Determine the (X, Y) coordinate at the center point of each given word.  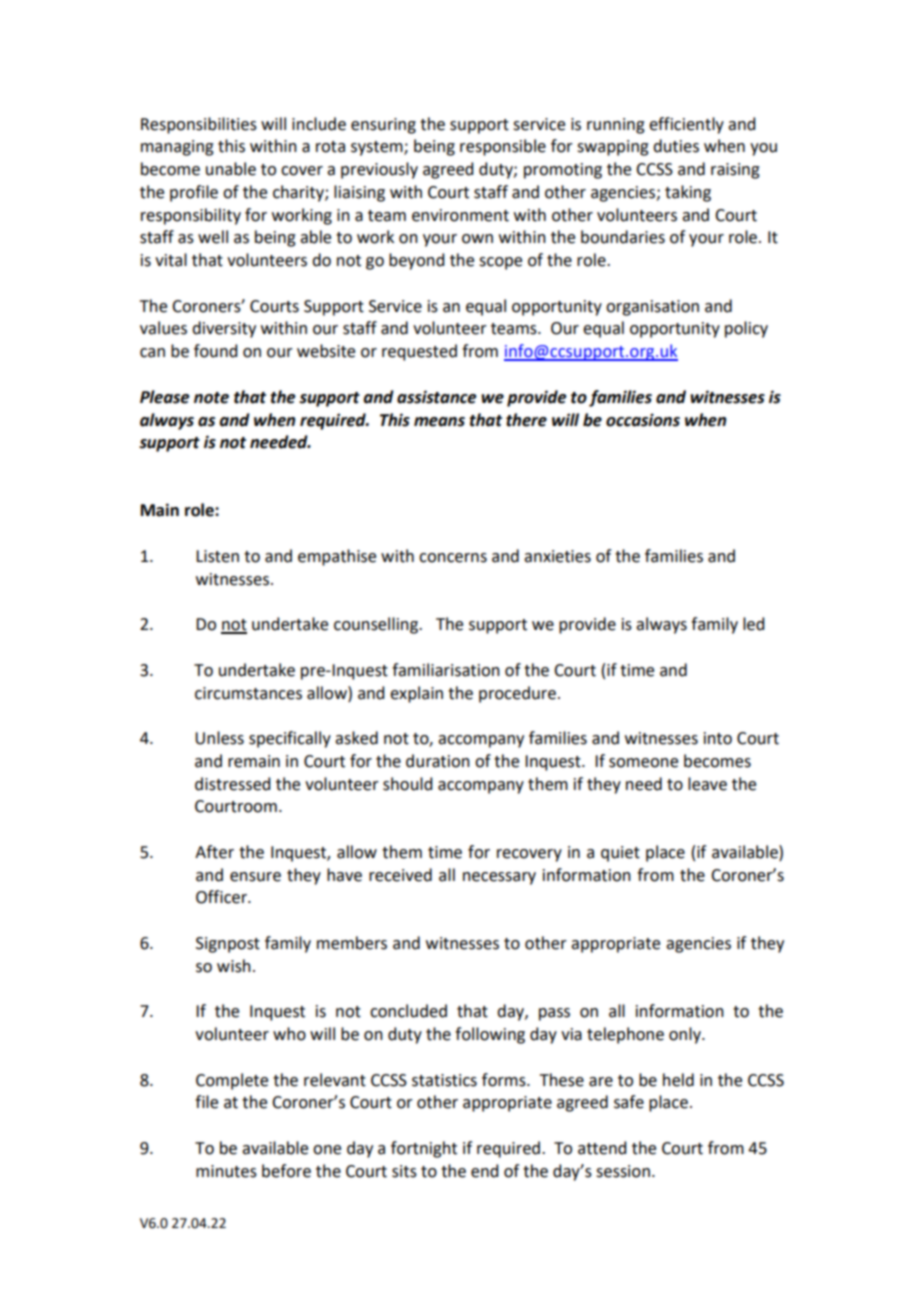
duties (676, 146)
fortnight (424, 1149)
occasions (643, 420)
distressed (232, 784)
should (407, 784)
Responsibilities (199, 125)
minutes (226, 1171)
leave (707, 784)
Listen (217, 556)
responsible (503, 147)
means (439, 422)
